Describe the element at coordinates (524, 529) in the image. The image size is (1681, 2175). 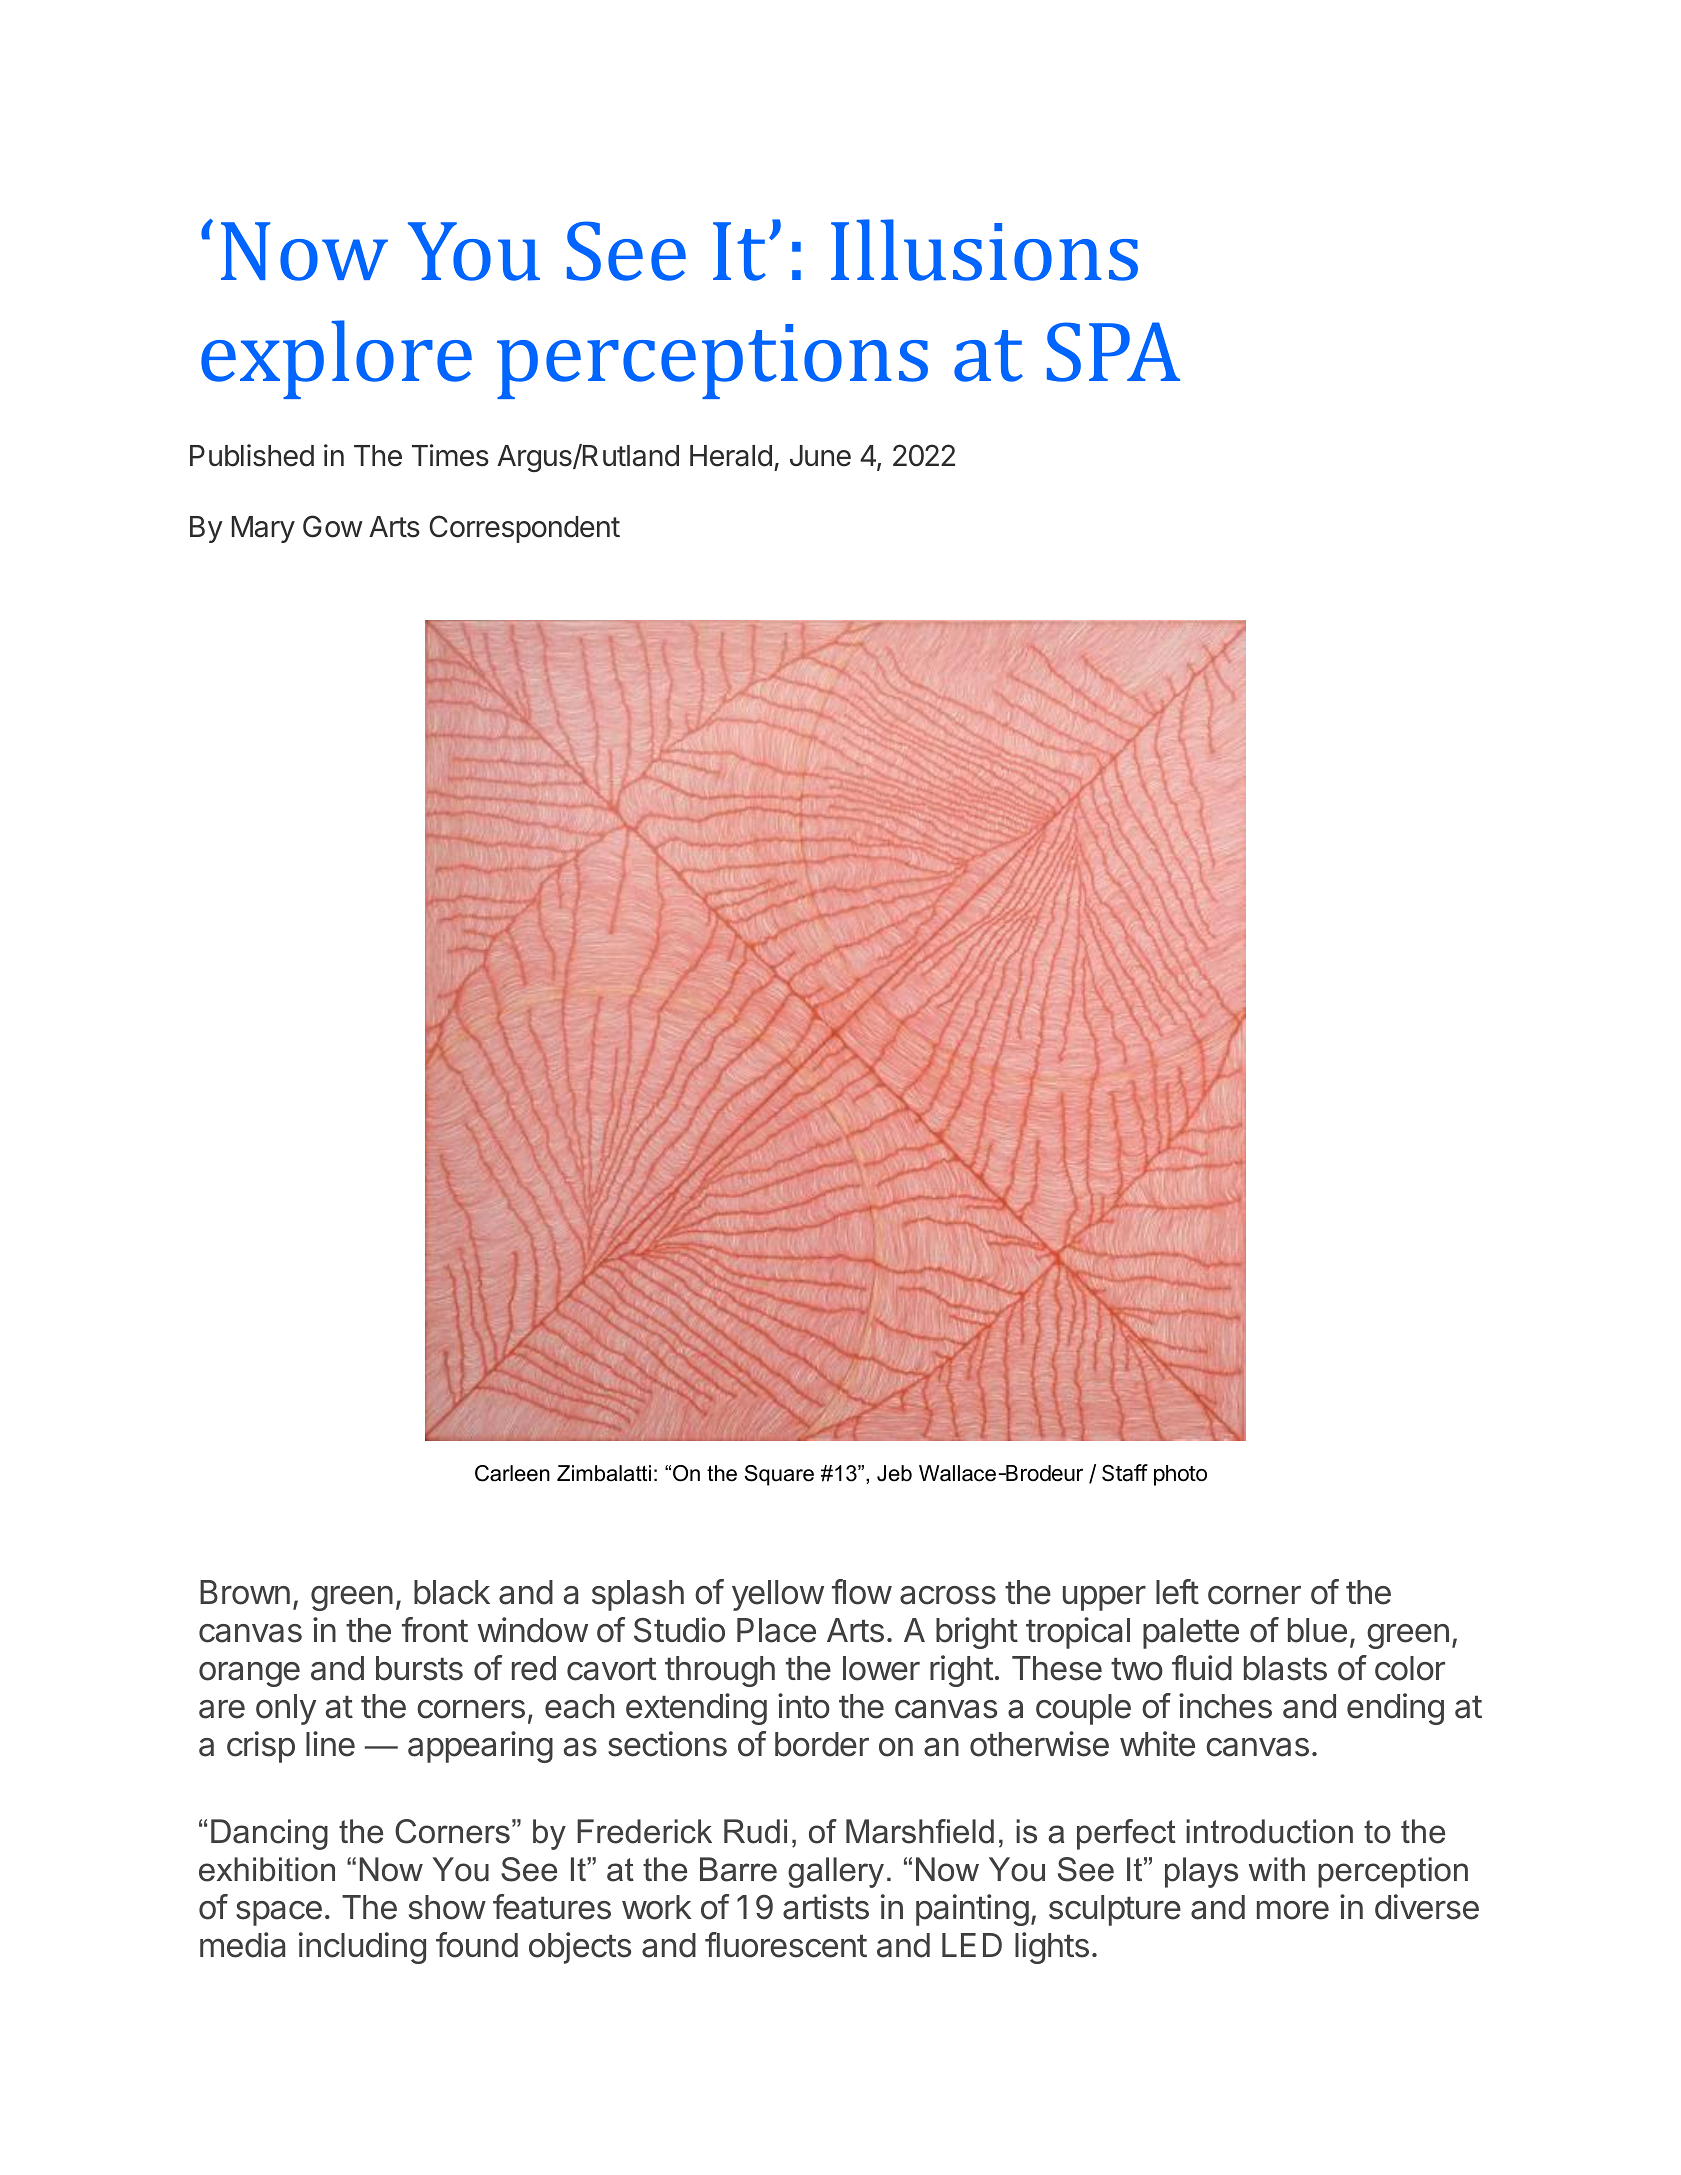
I see `Correspondent` at that location.
